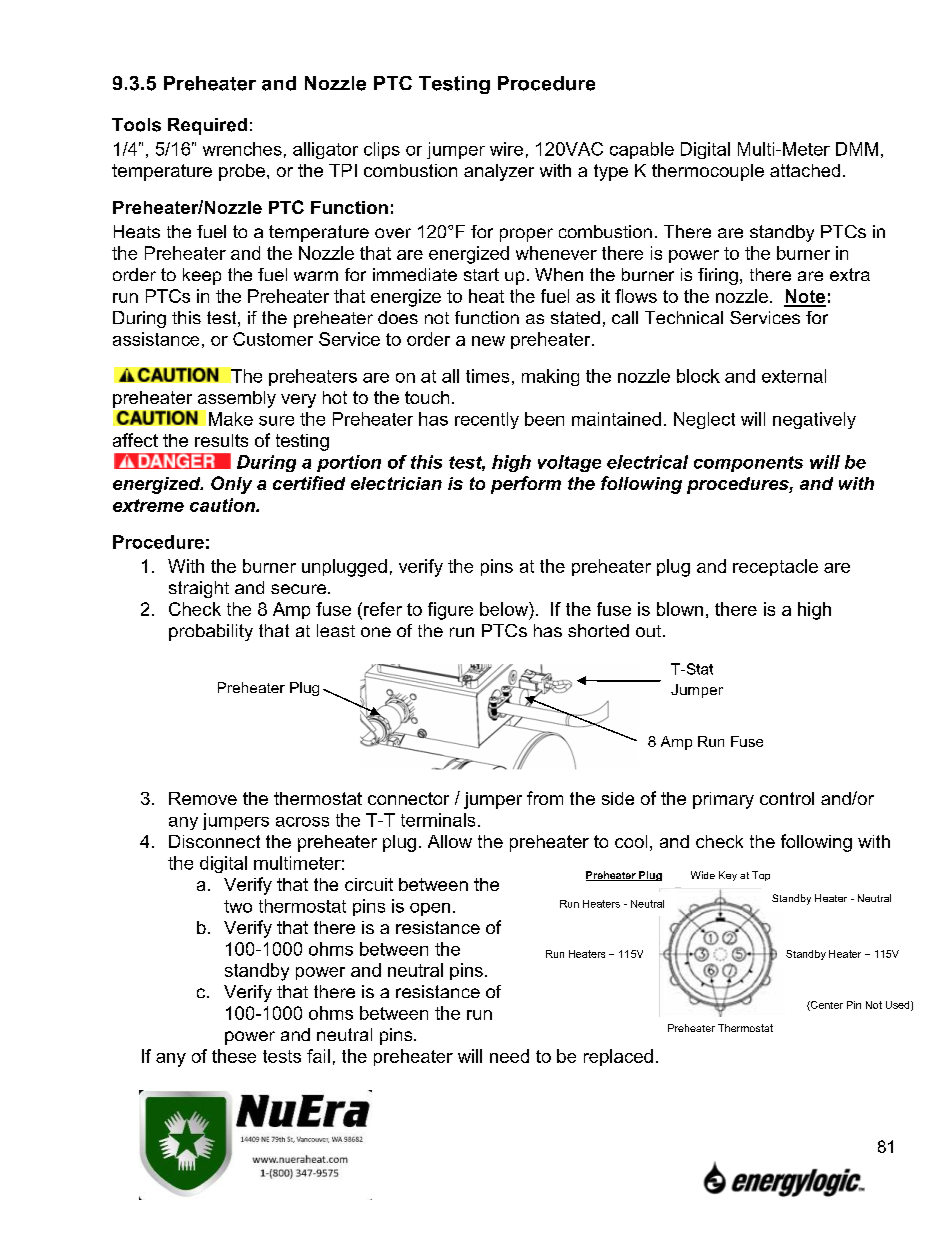 Image resolution: width=952 pixels, height=1233 pixels. I want to click on probe, so click(242, 172).
